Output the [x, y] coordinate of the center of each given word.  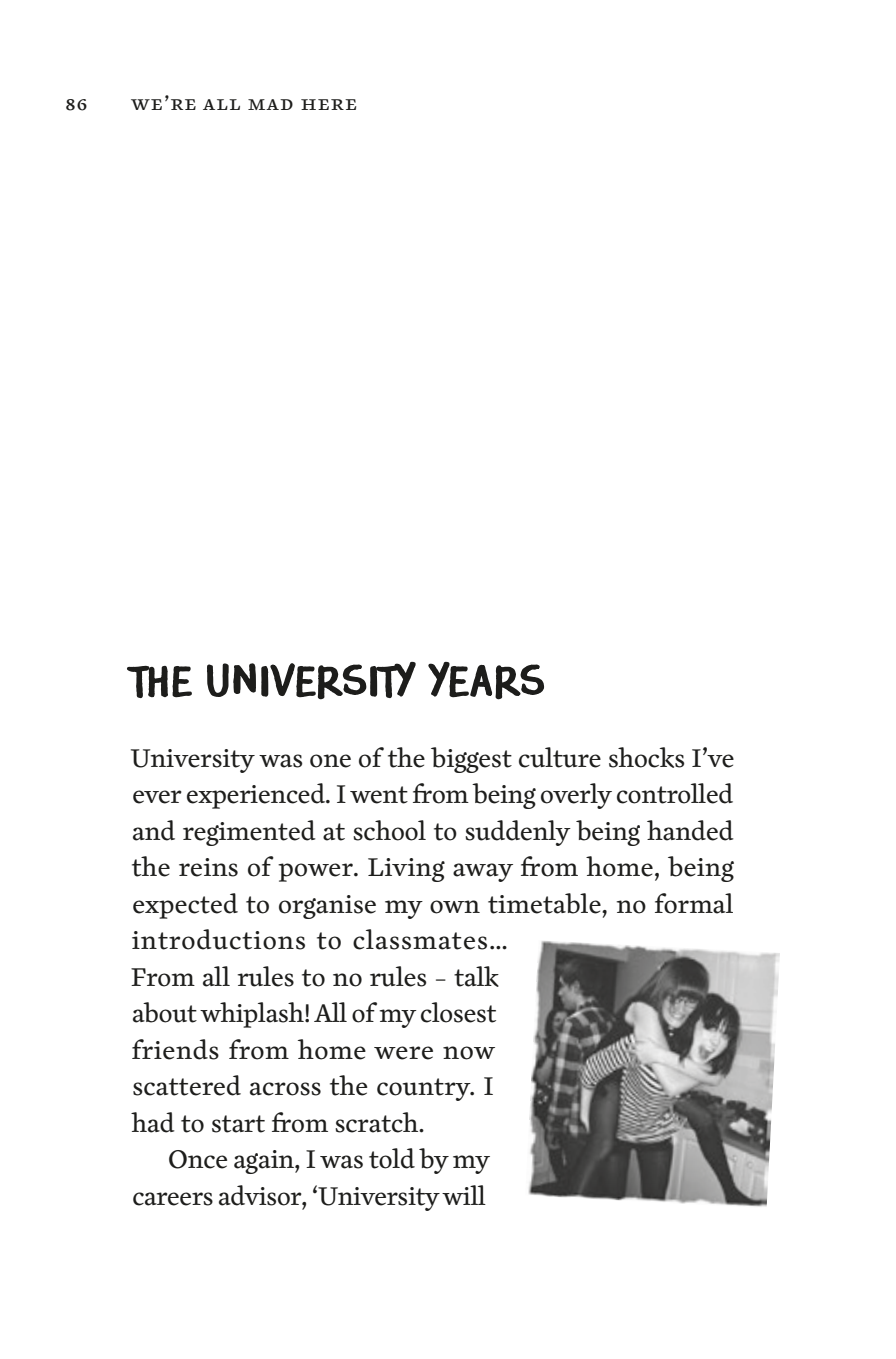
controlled [675, 793]
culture [560, 757]
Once [198, 1159]
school [389, 830]
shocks [646, 757]
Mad [270, 104]
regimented [249, 833]
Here [328, 104]
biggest [471, 760]
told [392, 1158]
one [330, 761]
